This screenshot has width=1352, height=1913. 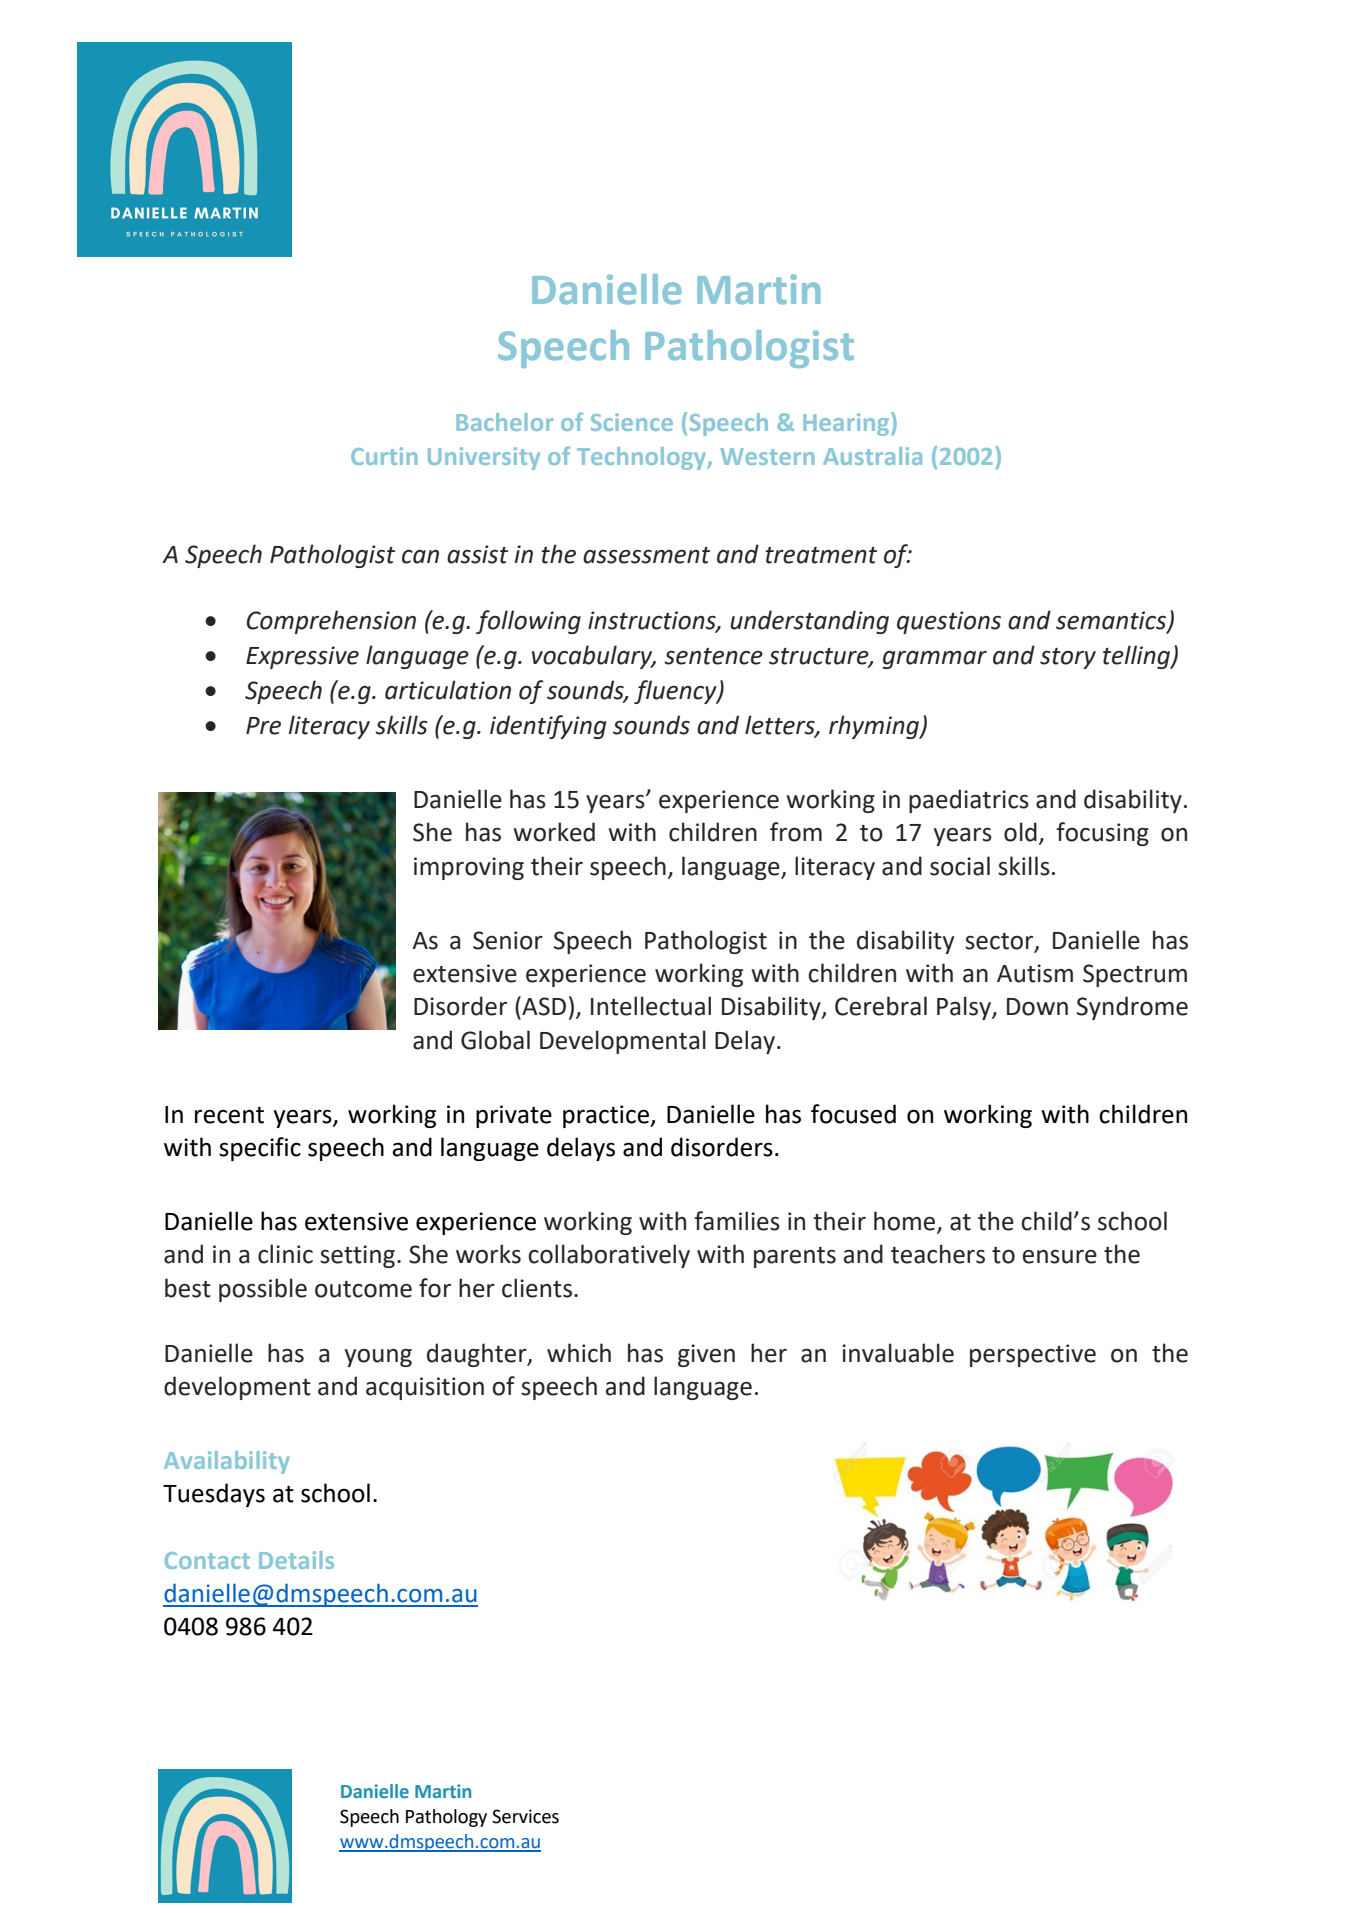 What do you see at coordinates (263, 1290) in the screenshot?
I see `possible` at bounding box center [263, 1290].
